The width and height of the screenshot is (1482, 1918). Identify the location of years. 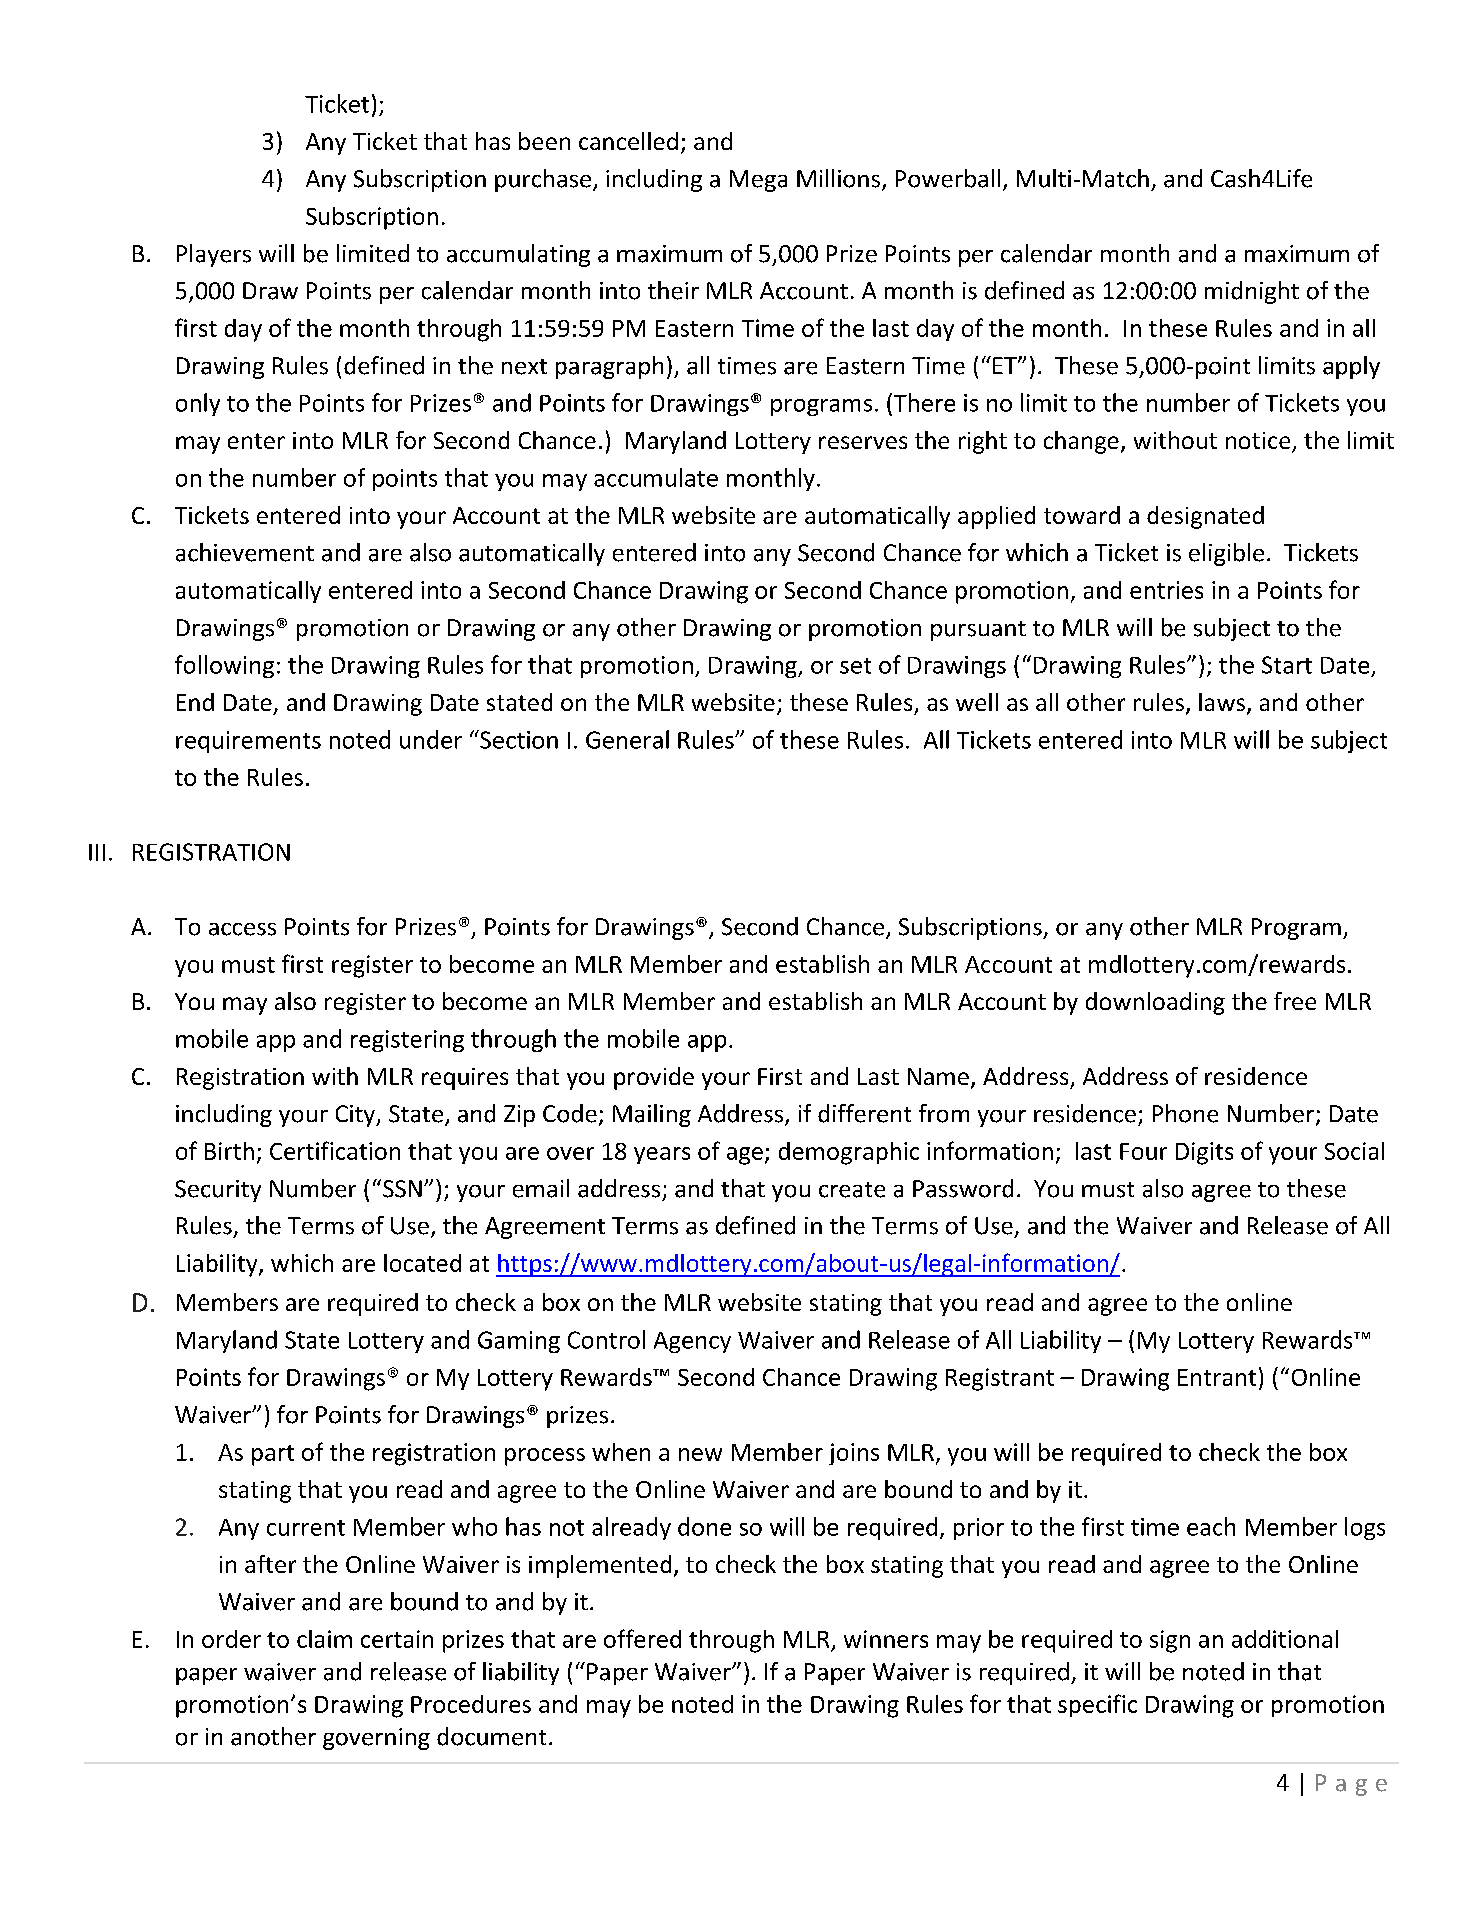
(662, 1155).
